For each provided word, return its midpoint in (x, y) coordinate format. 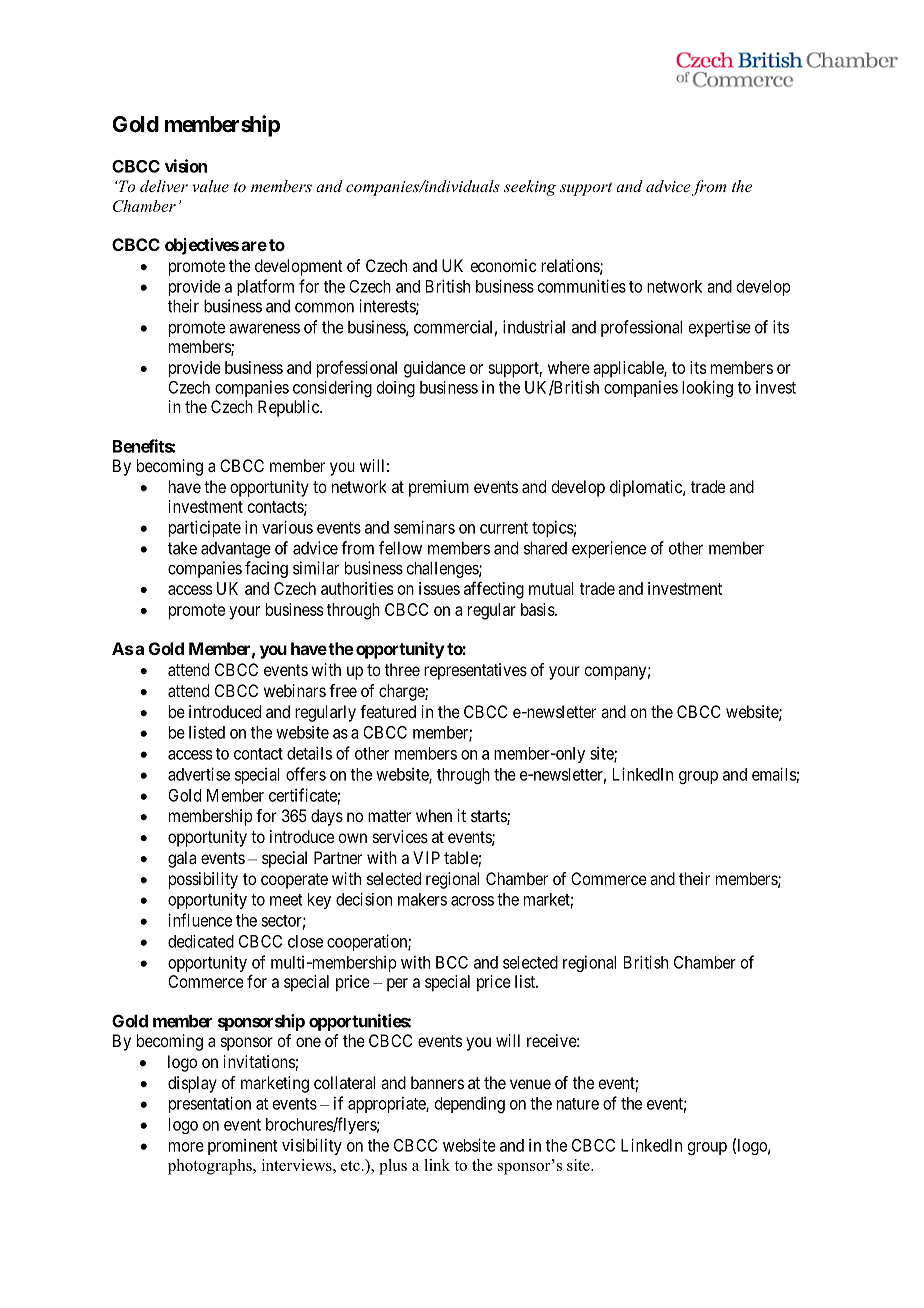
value (211, 186)
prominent (242, 1147)
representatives (475, 671)
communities (582, 286)
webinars (295, 690)
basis (538, 609)
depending (470, 1105)
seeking (530, 188)
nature (578, 1104)
